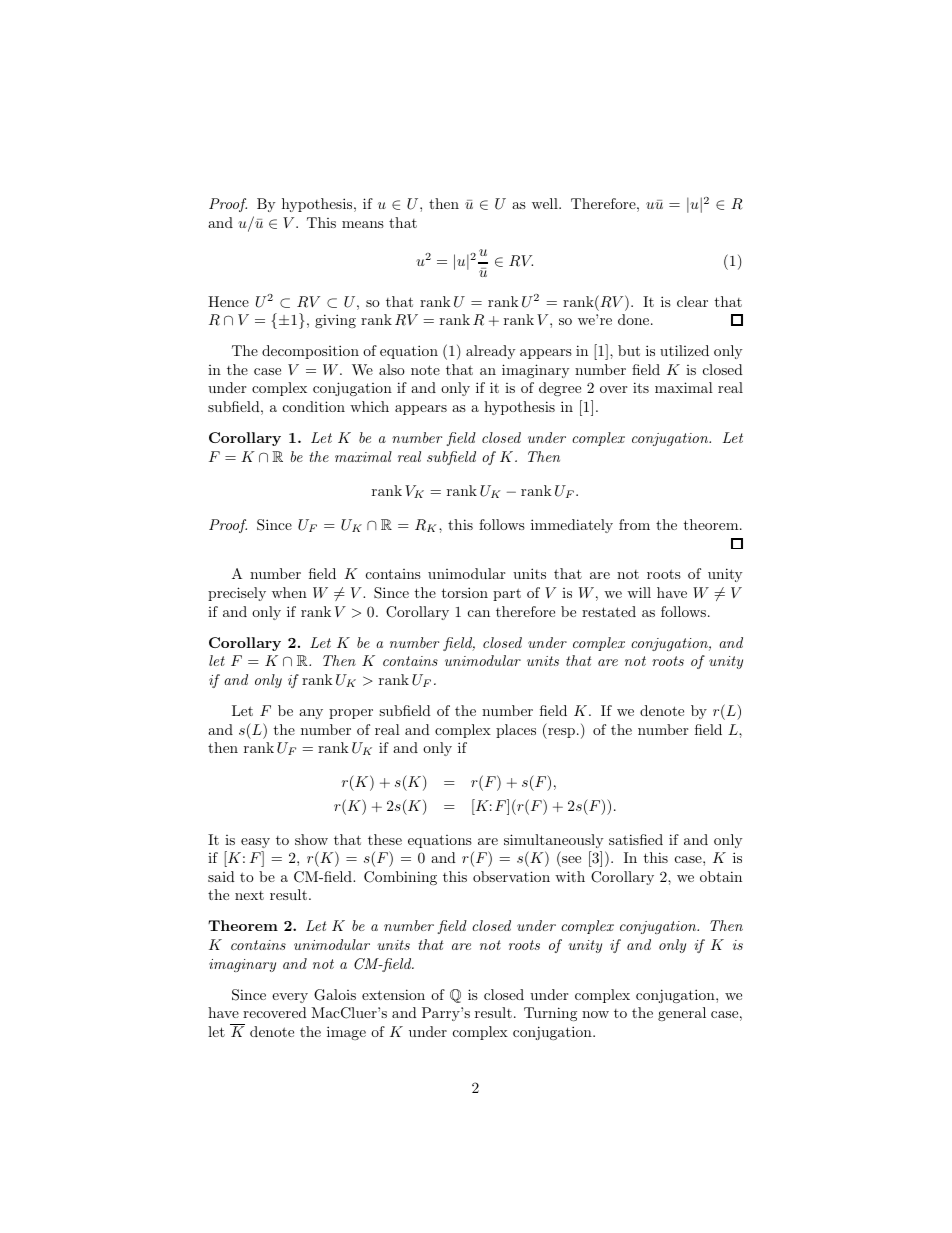  What do you see at coordinates (393, 994) in the screenshot?
I see `extension` at bounding box center [393, 994].
